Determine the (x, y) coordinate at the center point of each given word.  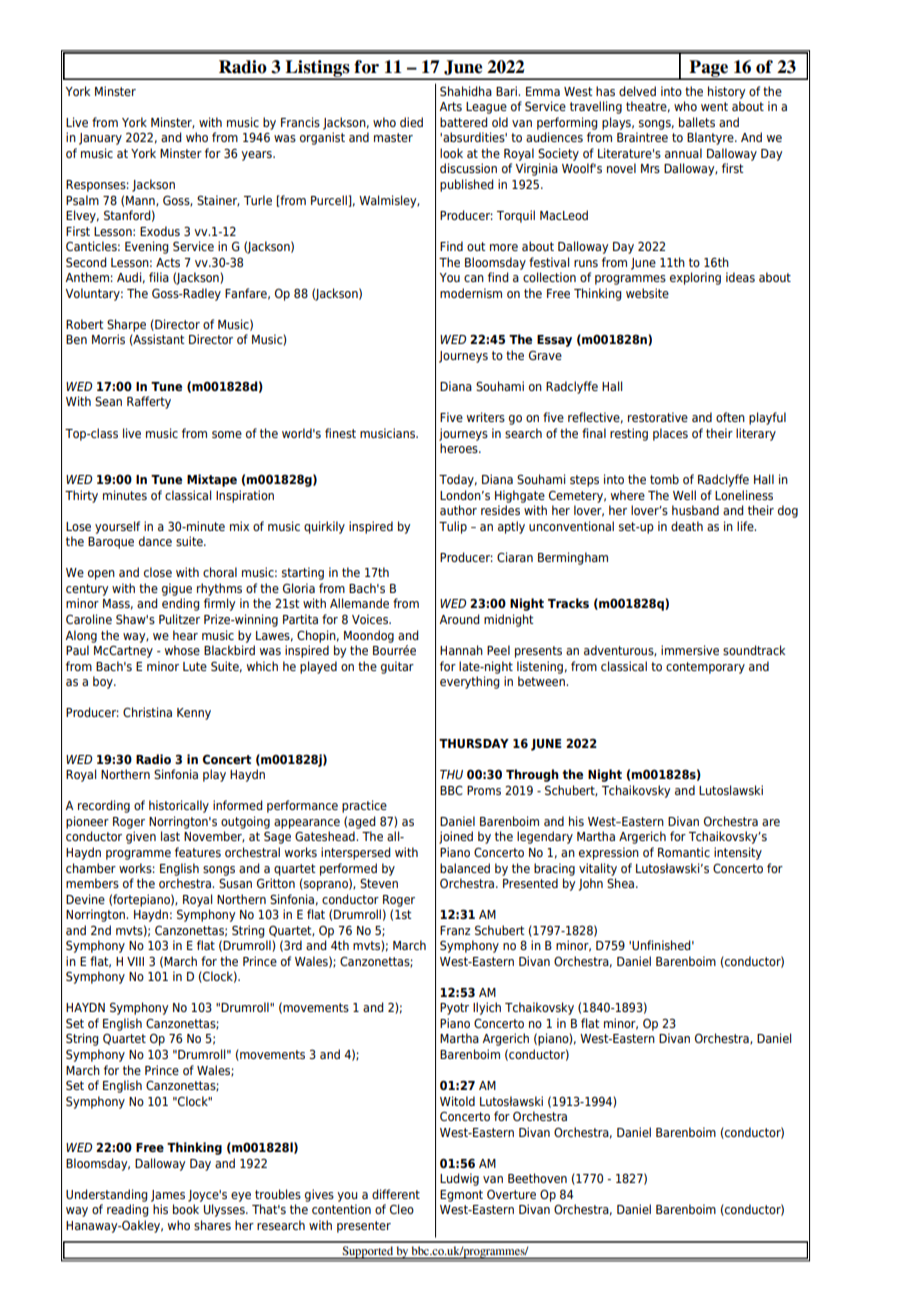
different (396, 1194)
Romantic (684, 852)
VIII (135, 961)
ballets (697, 122)
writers (486, 417)
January (100, 139)
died (411, 122)
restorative (658, 417)
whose (182, 650)
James (168, 1196)
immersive (690, 650)
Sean (108, 401)
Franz (455, 930)
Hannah (461, 650)
